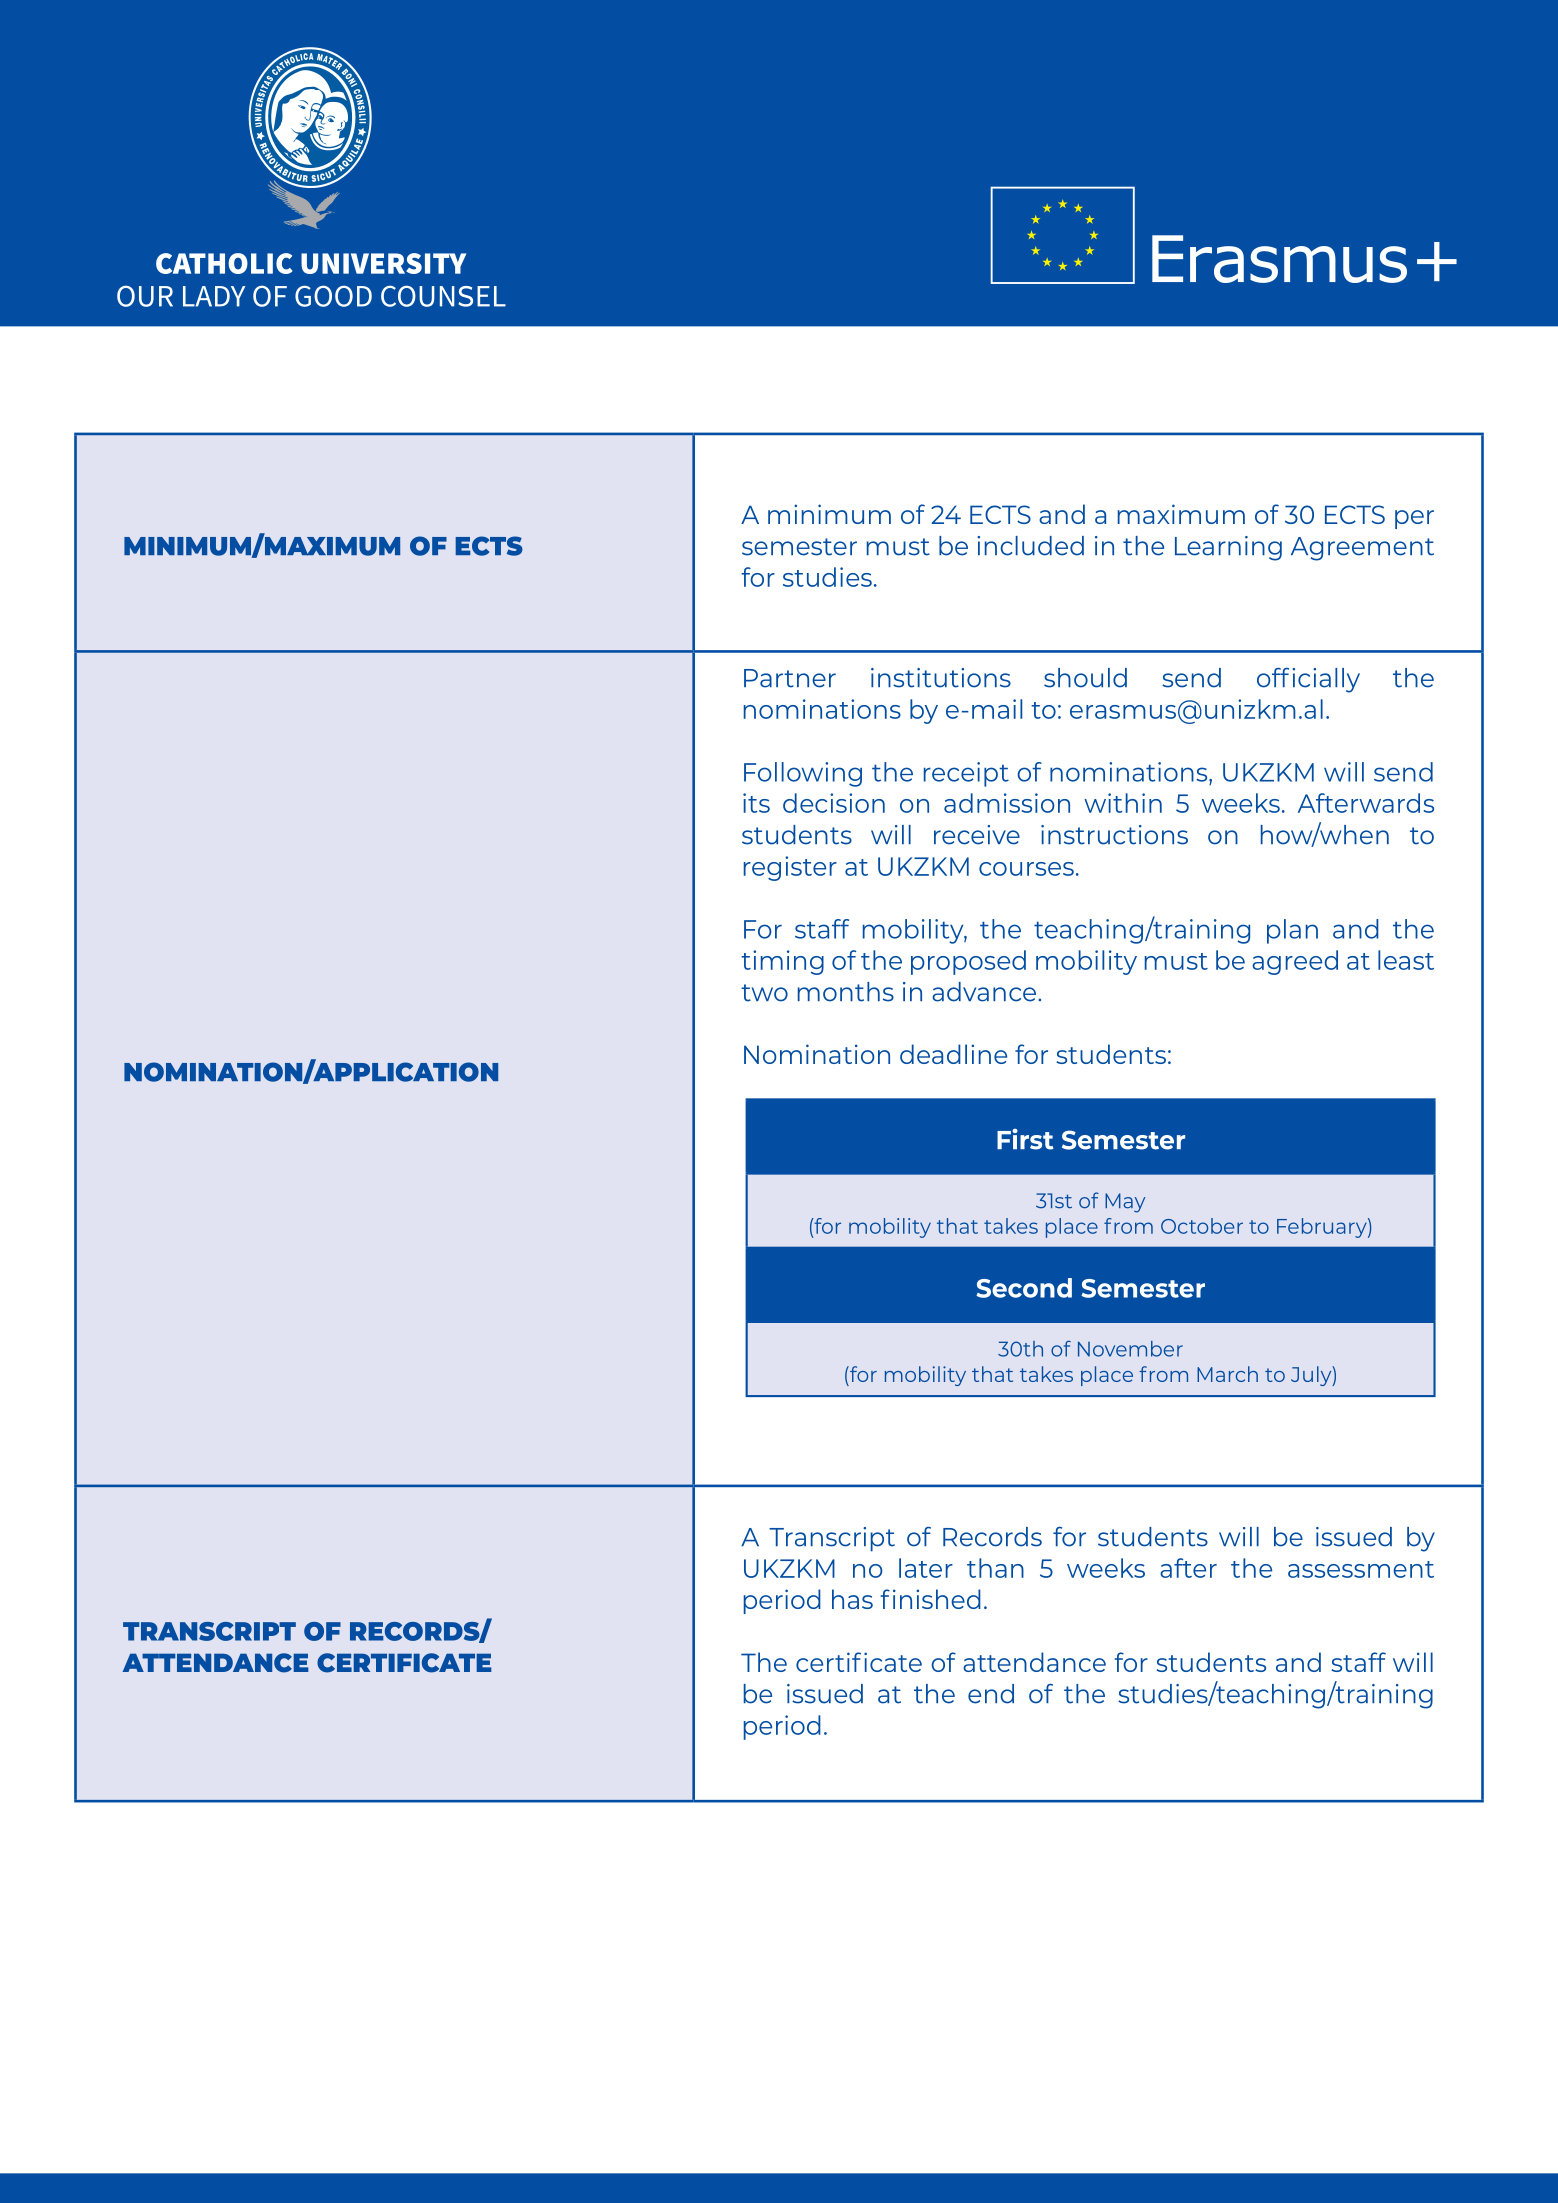 This document has width=1558, height=2203. What do you see at coordinates (852, 1599) in the document?
I see `has` at bounding box center [852, 1599].
